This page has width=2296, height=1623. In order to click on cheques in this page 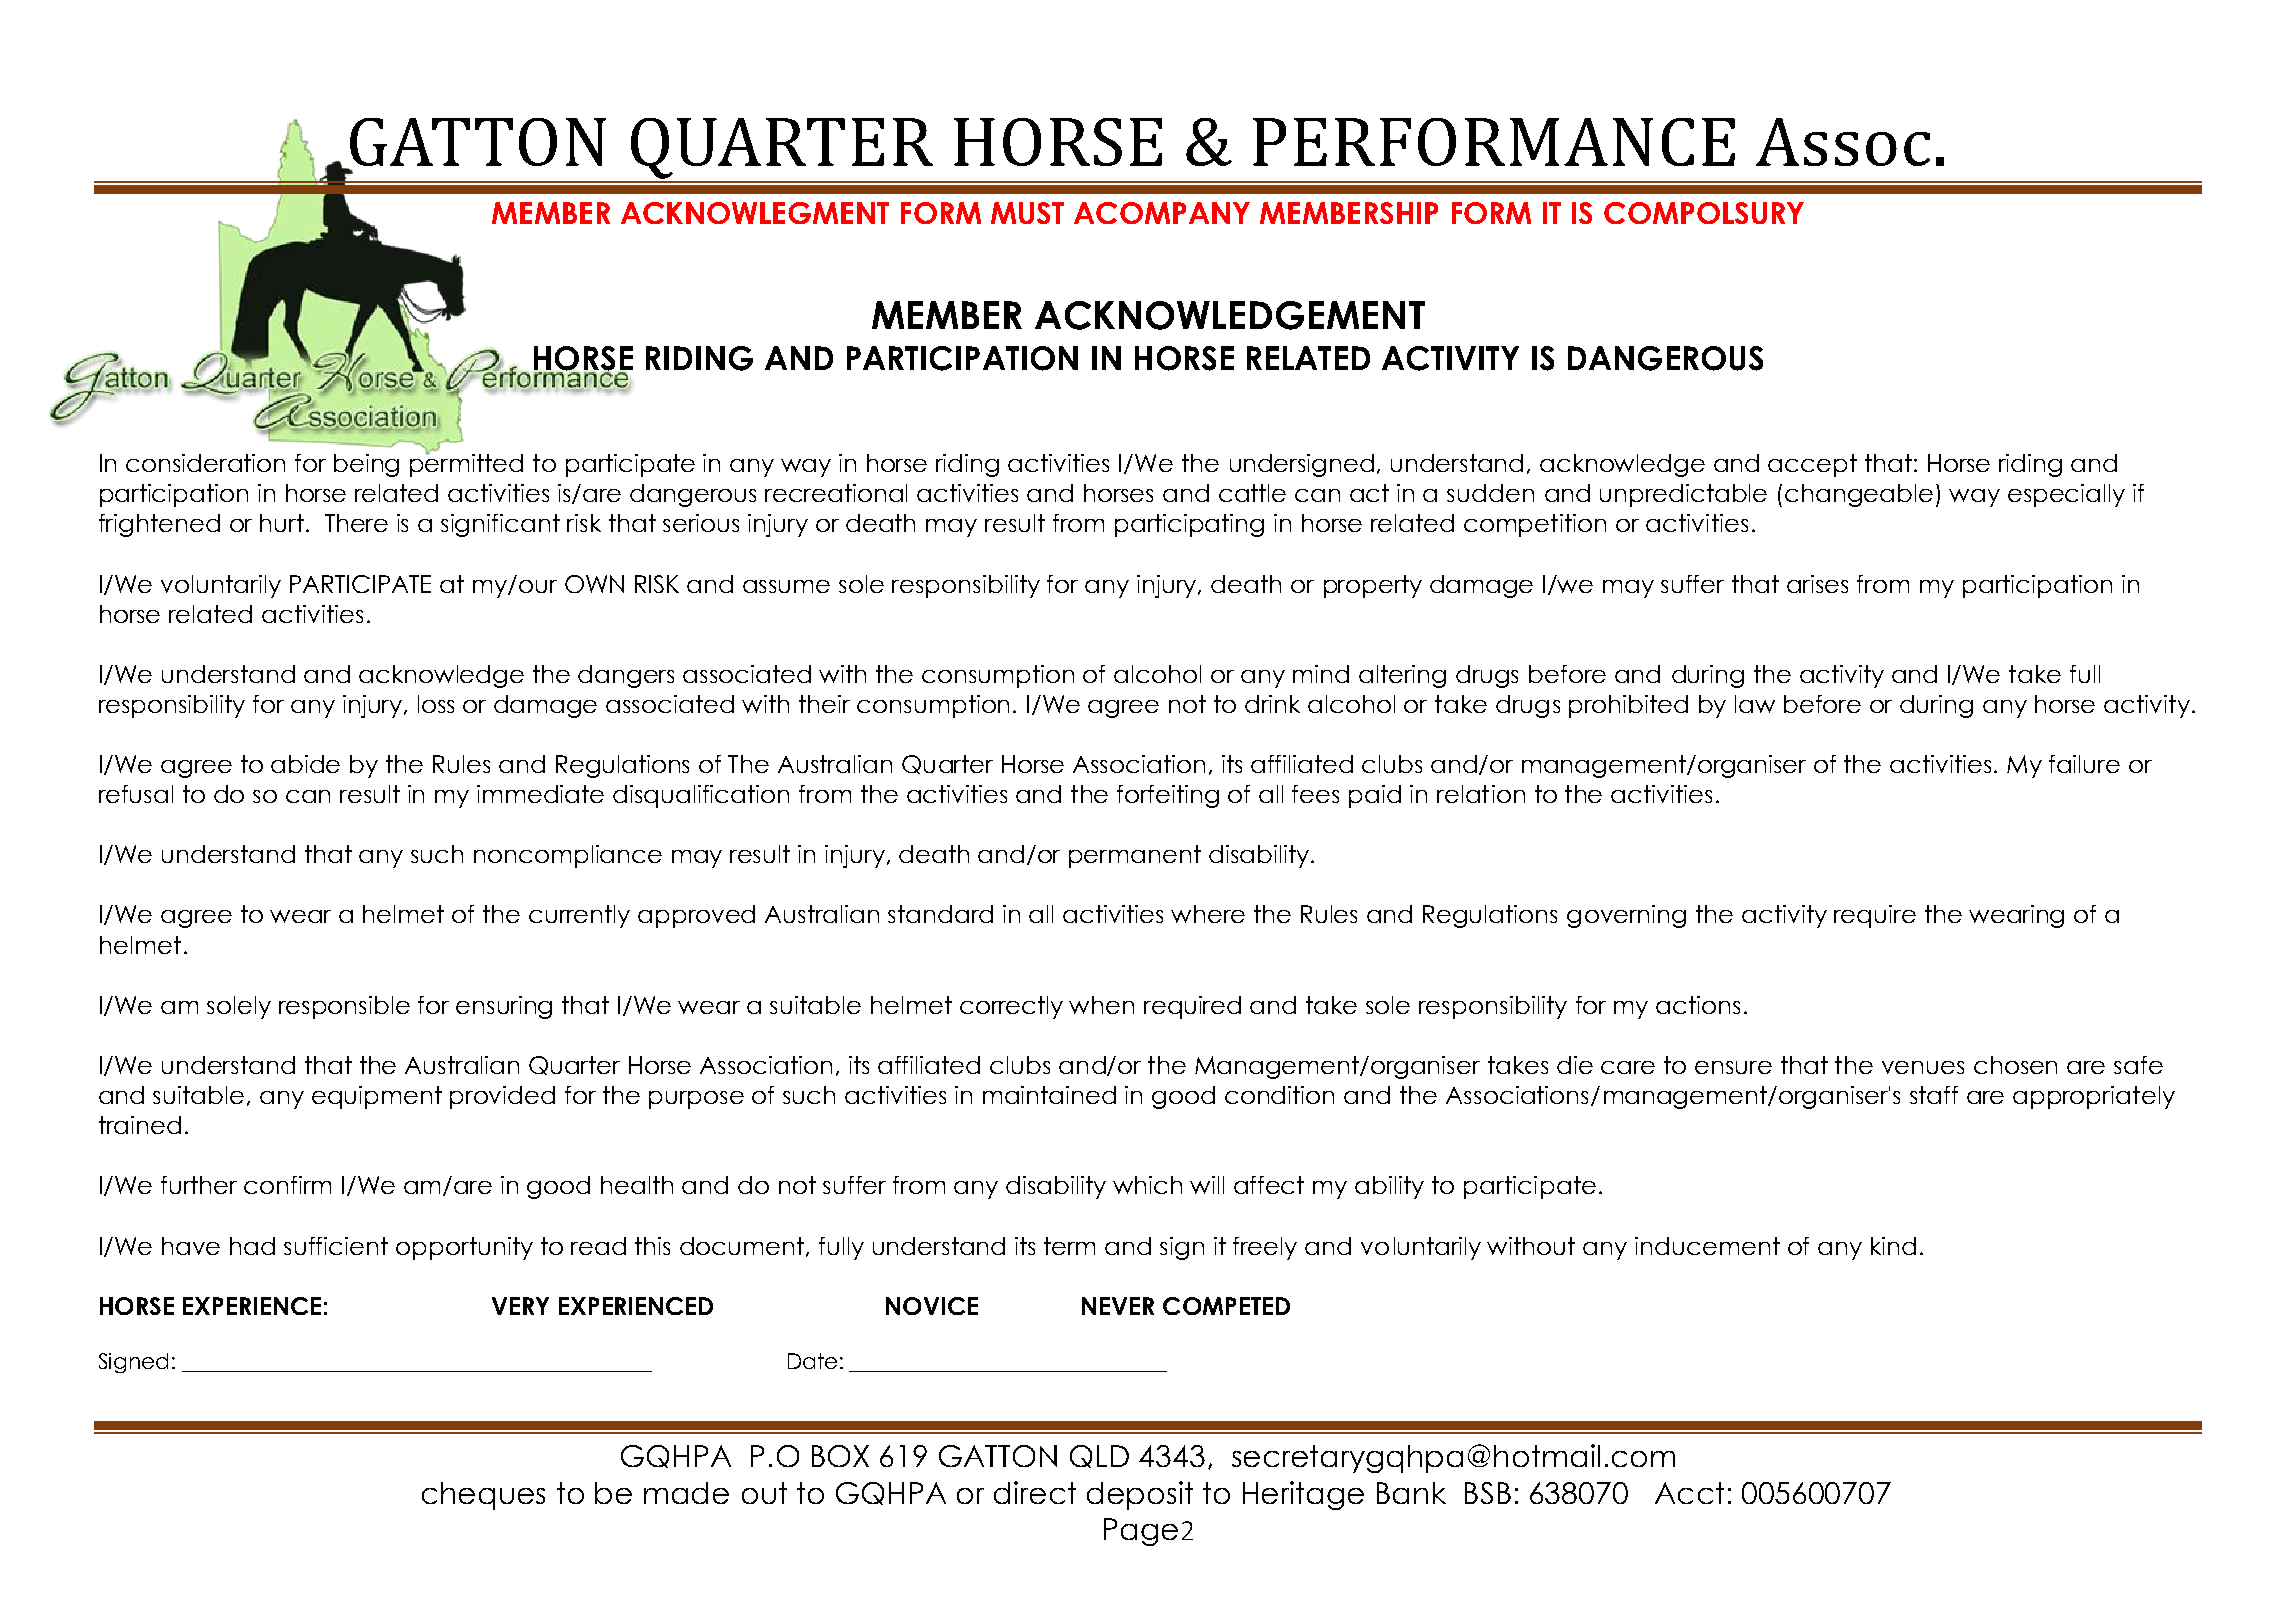, I will do `click(483, 1496)`.
